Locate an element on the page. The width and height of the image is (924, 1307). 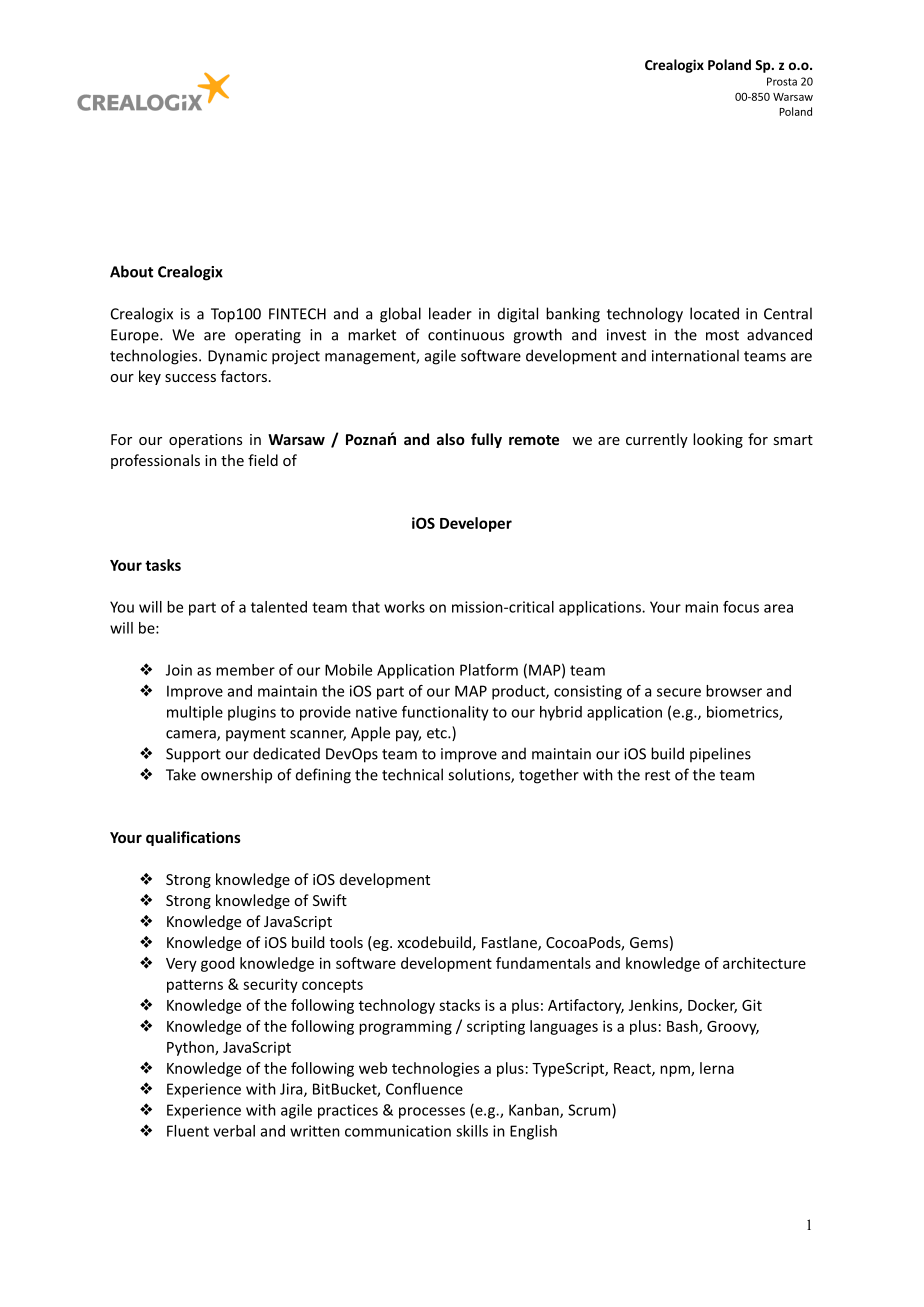
operating is located at coordinates (268, 336).
